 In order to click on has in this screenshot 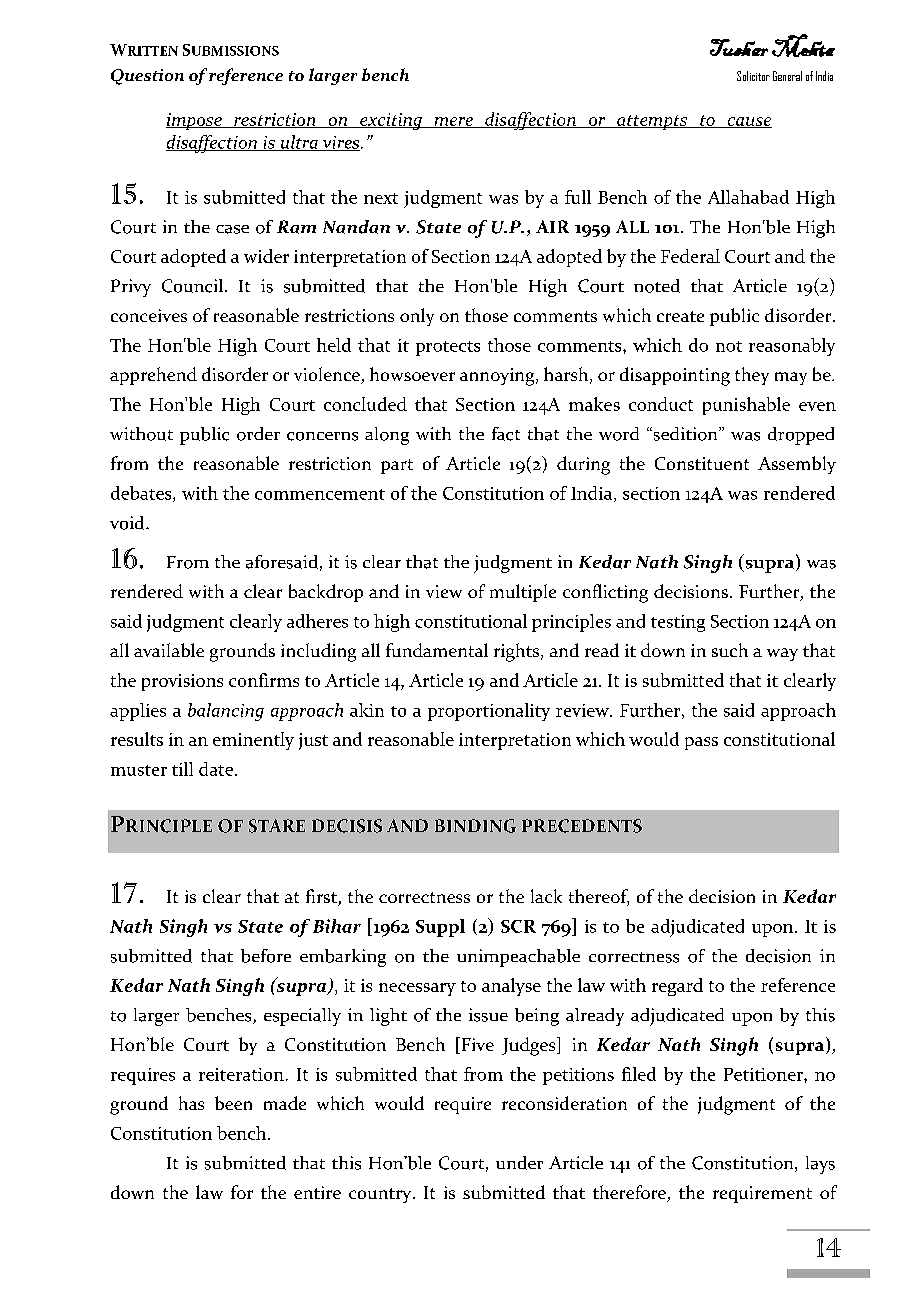, I will do `click(191, 1103)`.
